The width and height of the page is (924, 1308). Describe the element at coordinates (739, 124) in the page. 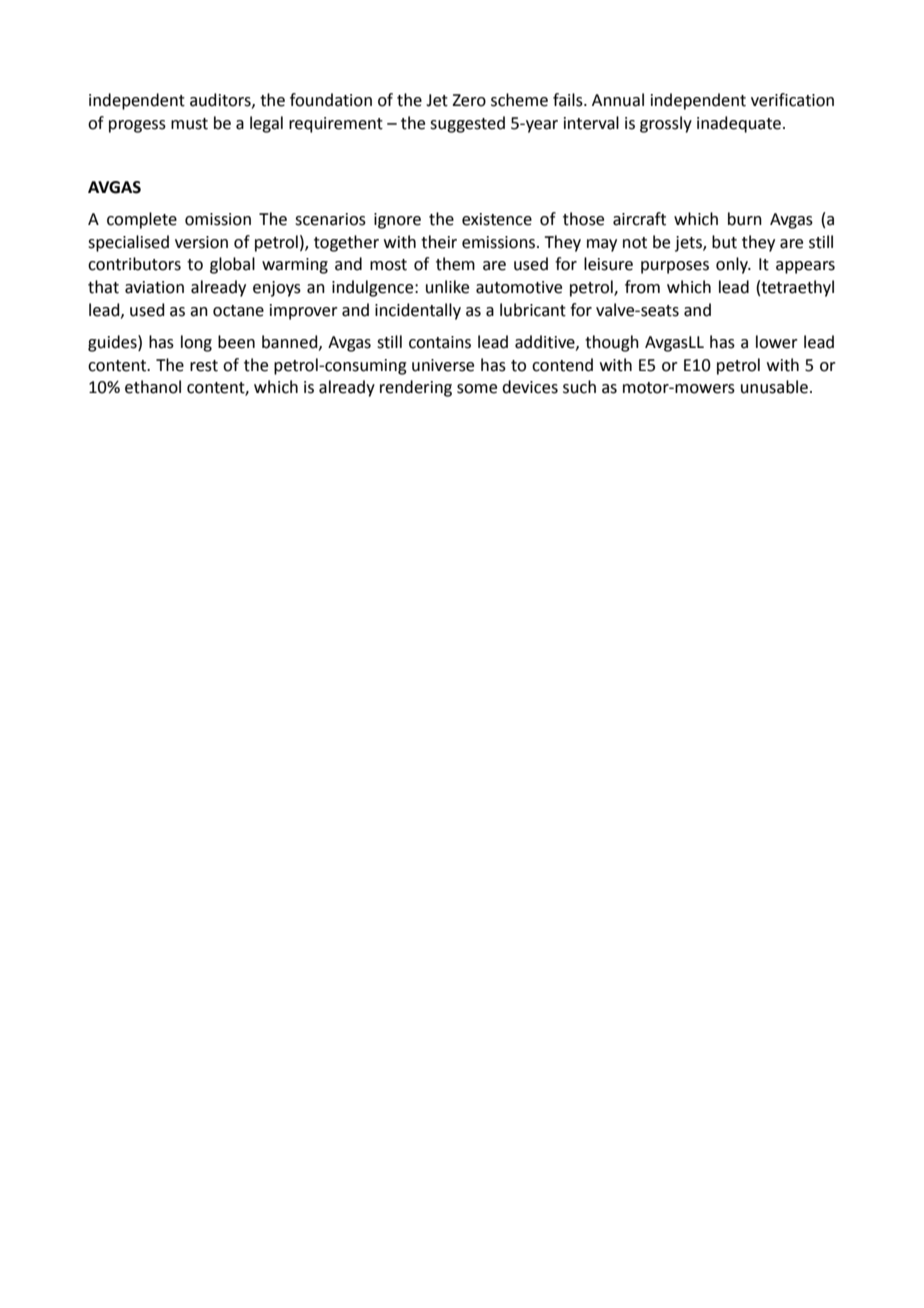

I see `inadequate` at that location.
